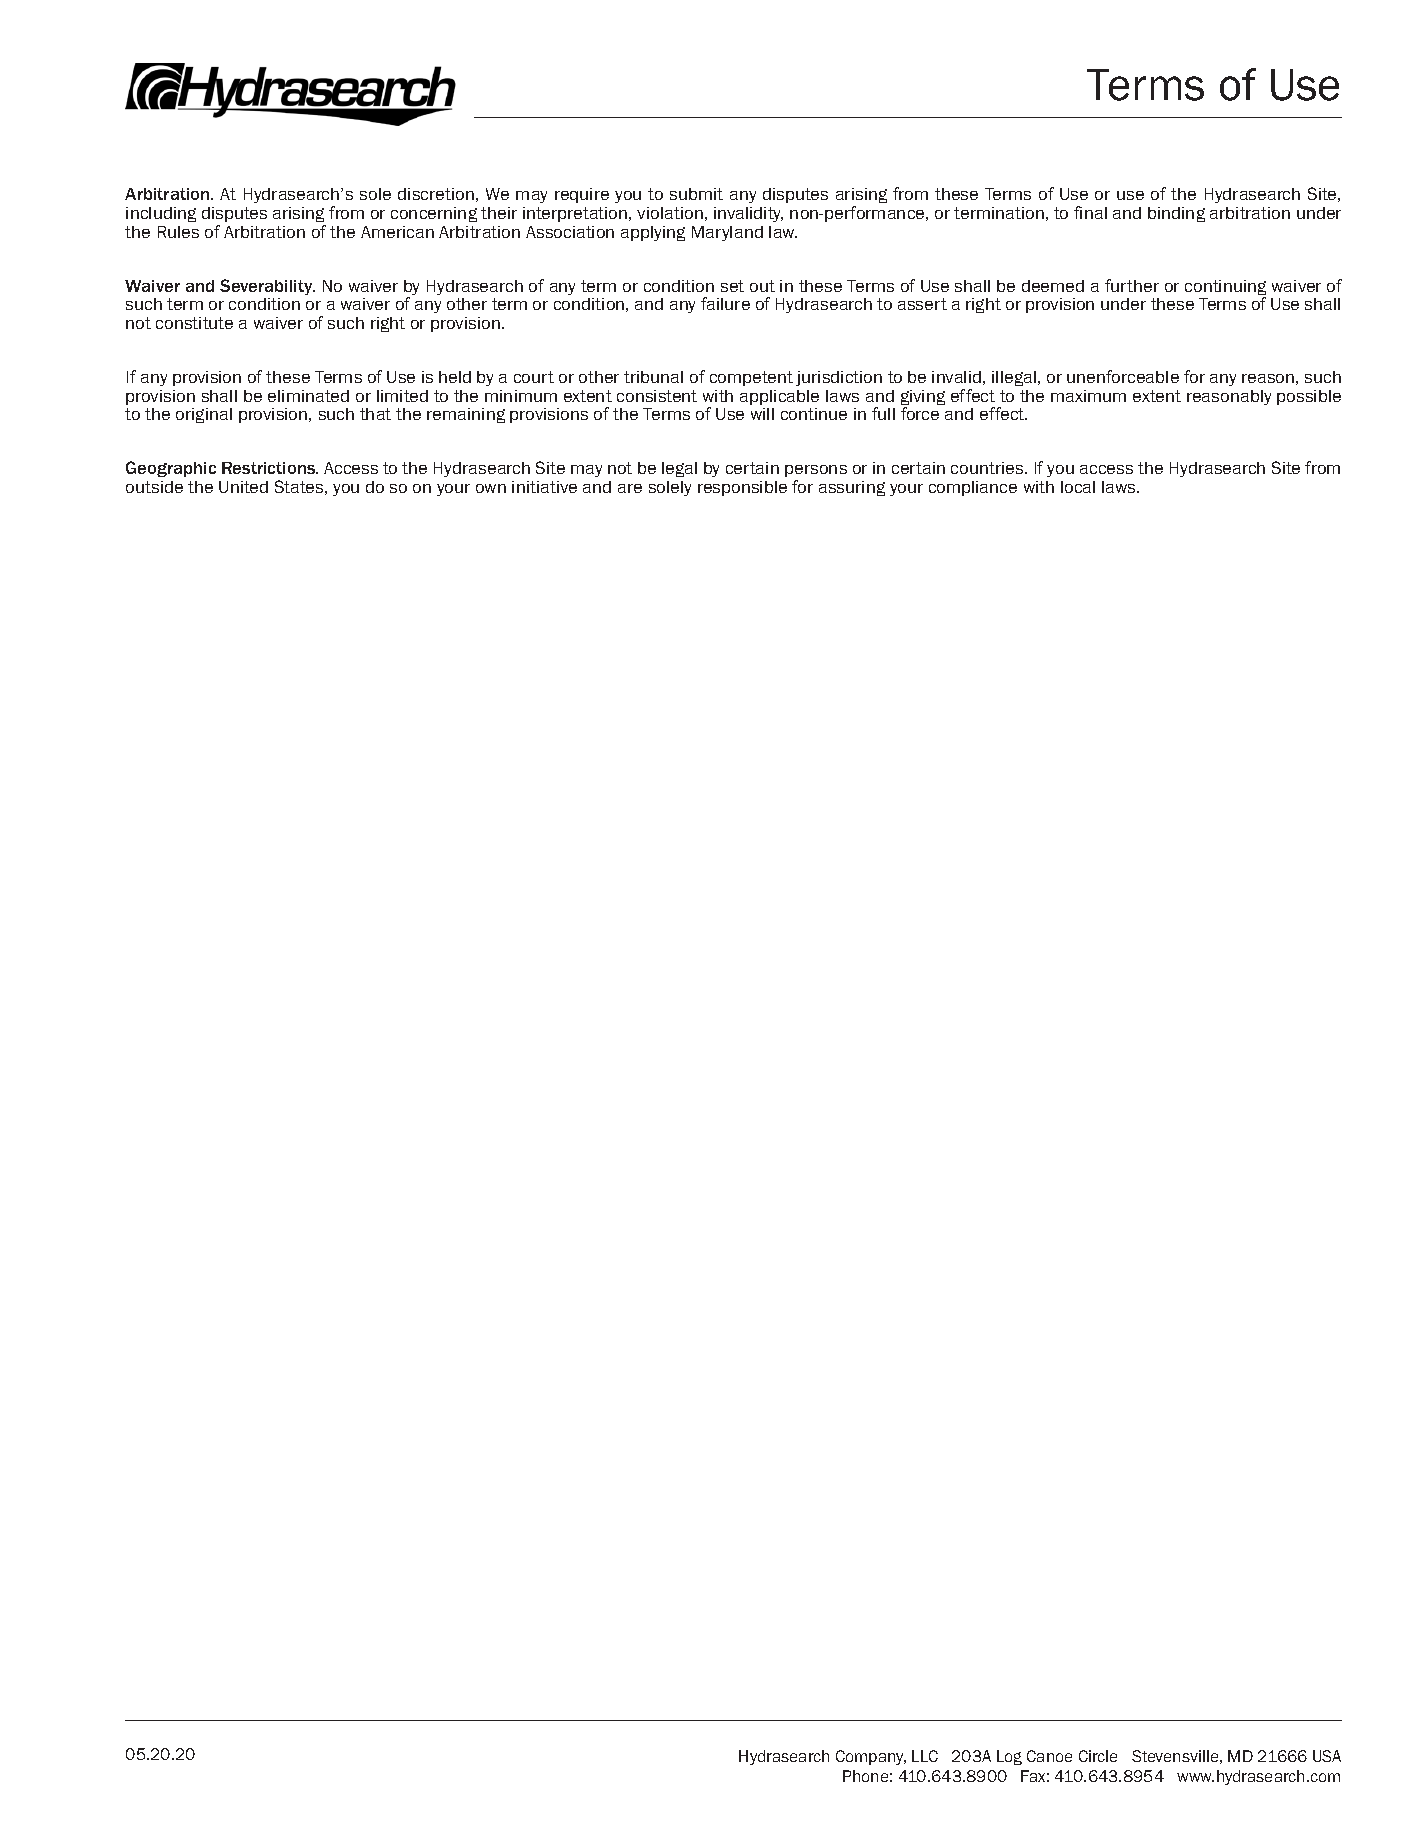 The image size is (1426, 1845). What do you see at coordinates (630, 488) in the document?
I see `are` at bounding box center [630, 488].
